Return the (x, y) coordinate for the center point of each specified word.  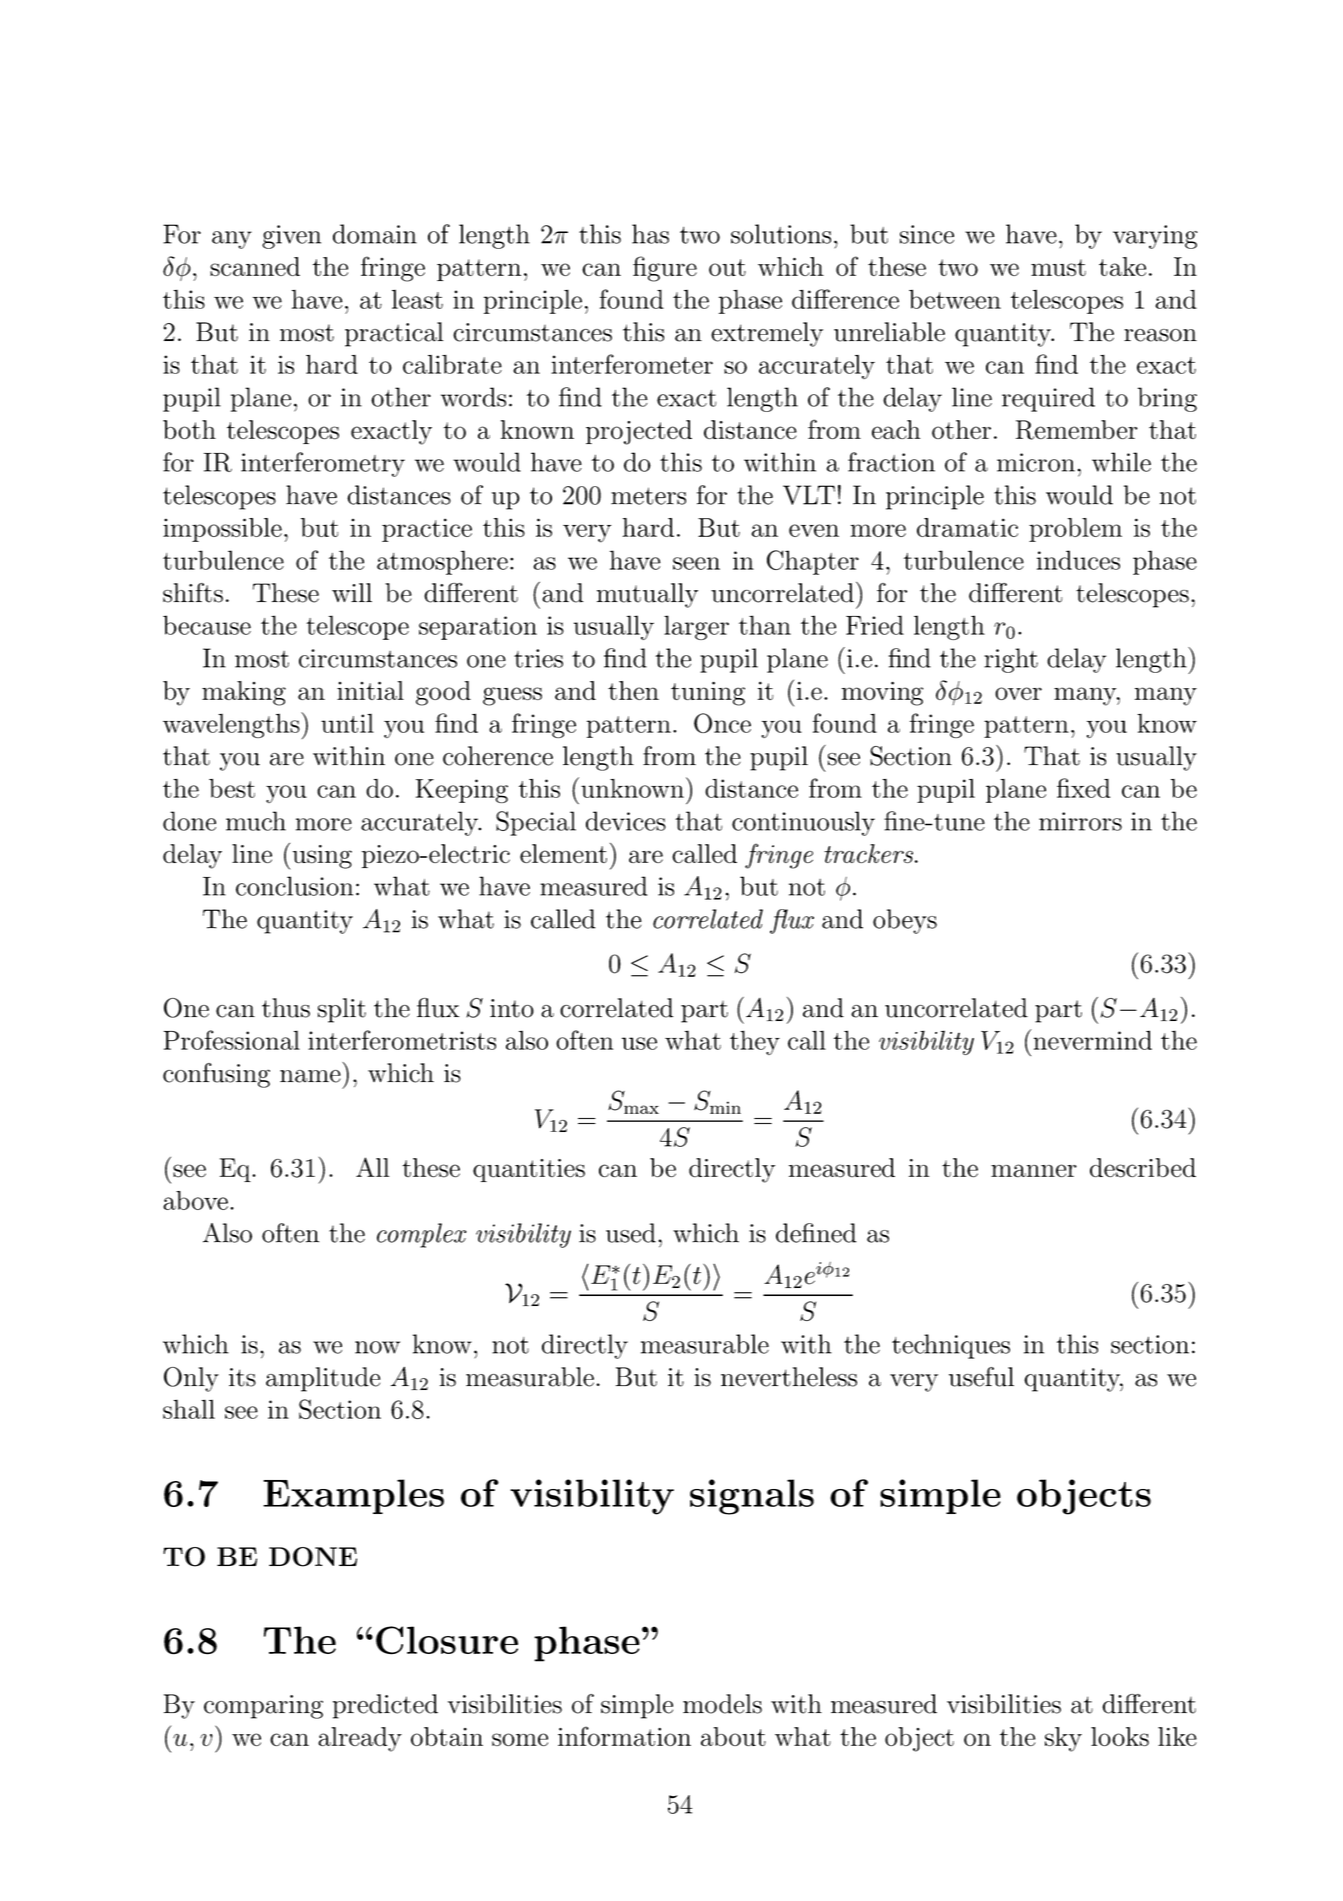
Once (722, 723)
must (1058, 267)
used (631, 1233)
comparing (263, 1707)
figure (665, 269)
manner (1034, 1170)
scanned (255, 266)
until (347, 723)
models (722, 1704)
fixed (1083, 788)
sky (1063, 1739)
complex (422, 1235)
